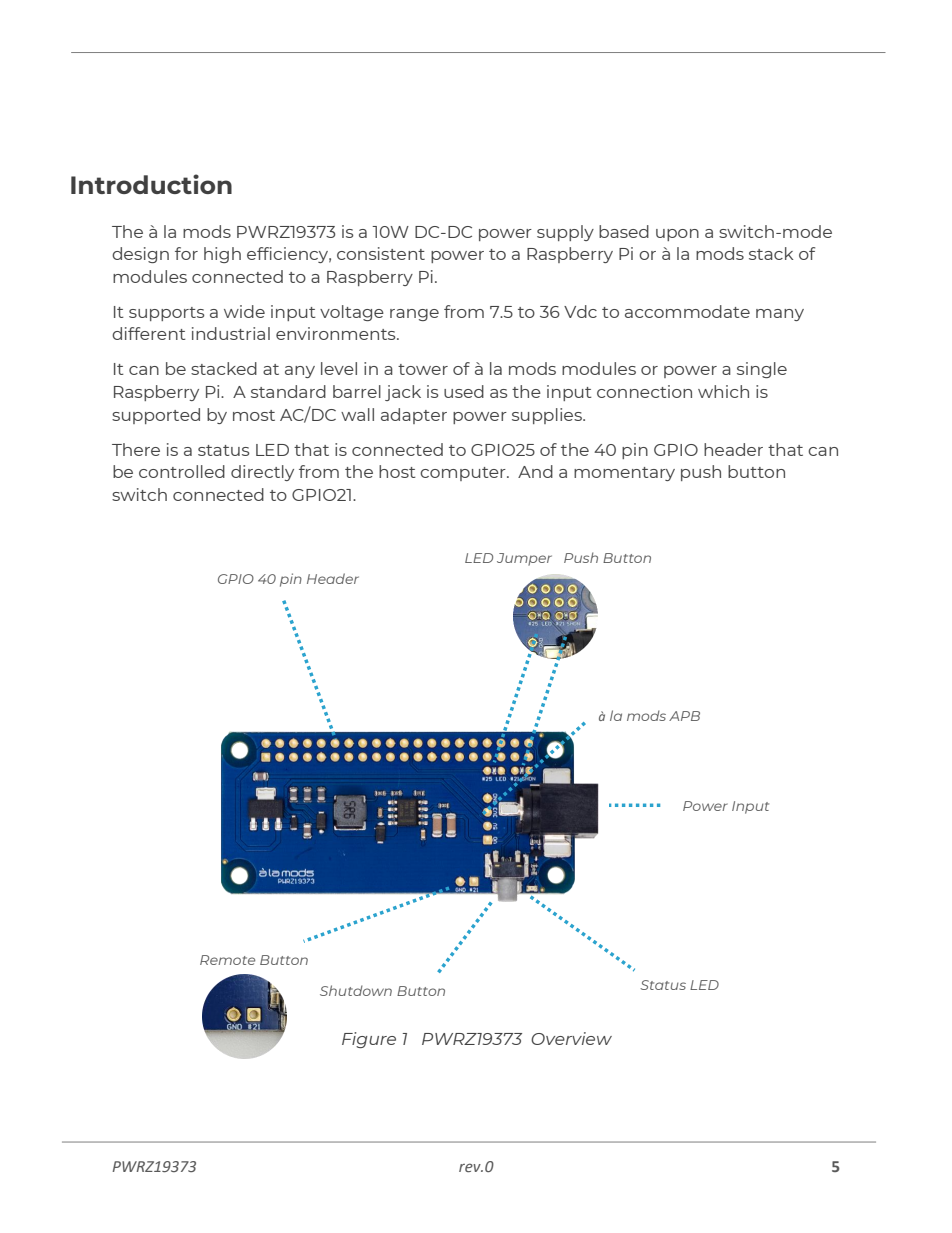  I want to click on controlled, so click(182, 471).
